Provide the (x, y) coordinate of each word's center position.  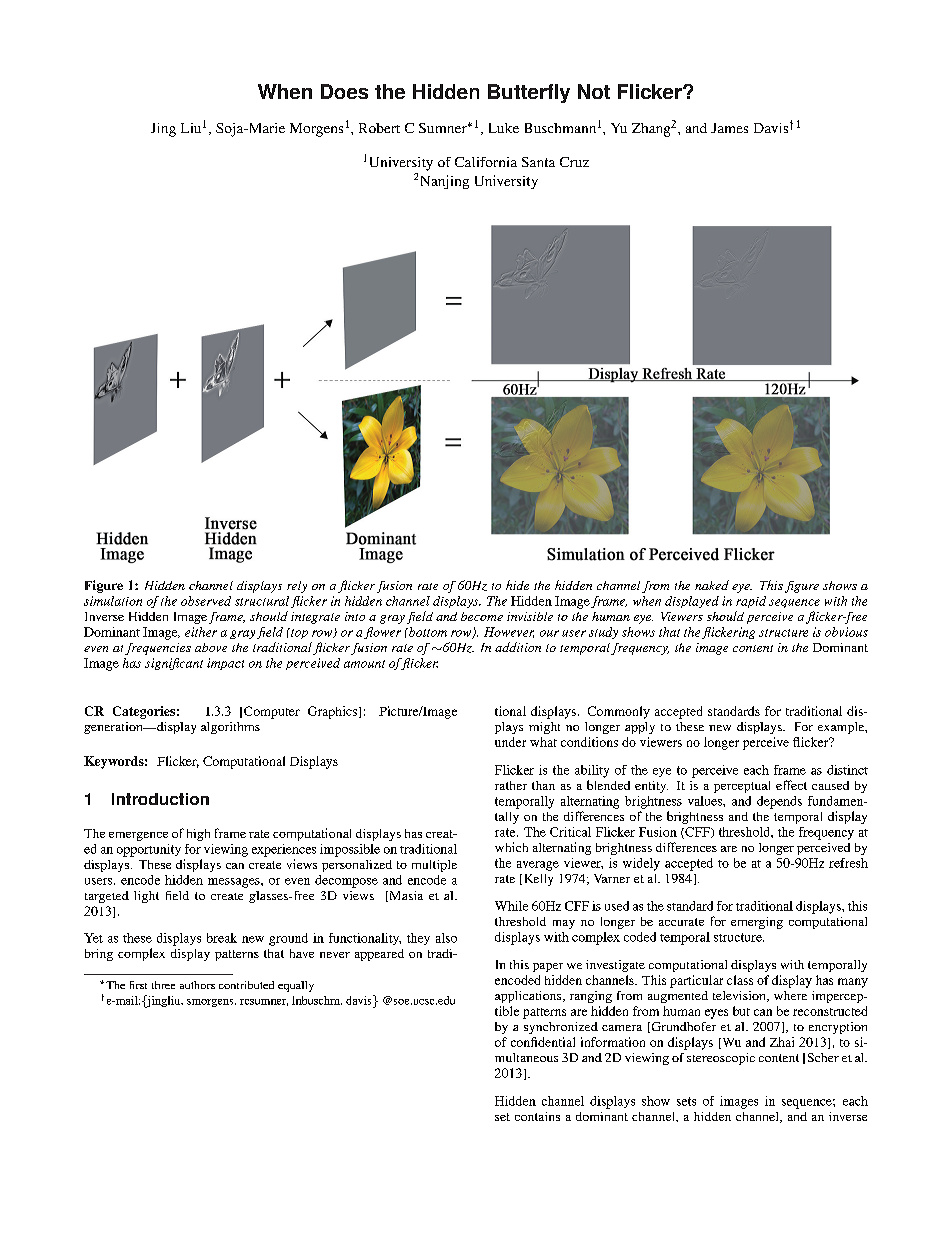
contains (537, 1116)
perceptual (742, 787)
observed (206, 601)
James (729, 128)
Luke (504, 128)
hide (517, 585)
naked (712, 585)
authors (197, 985)
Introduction (160, 799)
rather (511, 785)
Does (344, 91)
